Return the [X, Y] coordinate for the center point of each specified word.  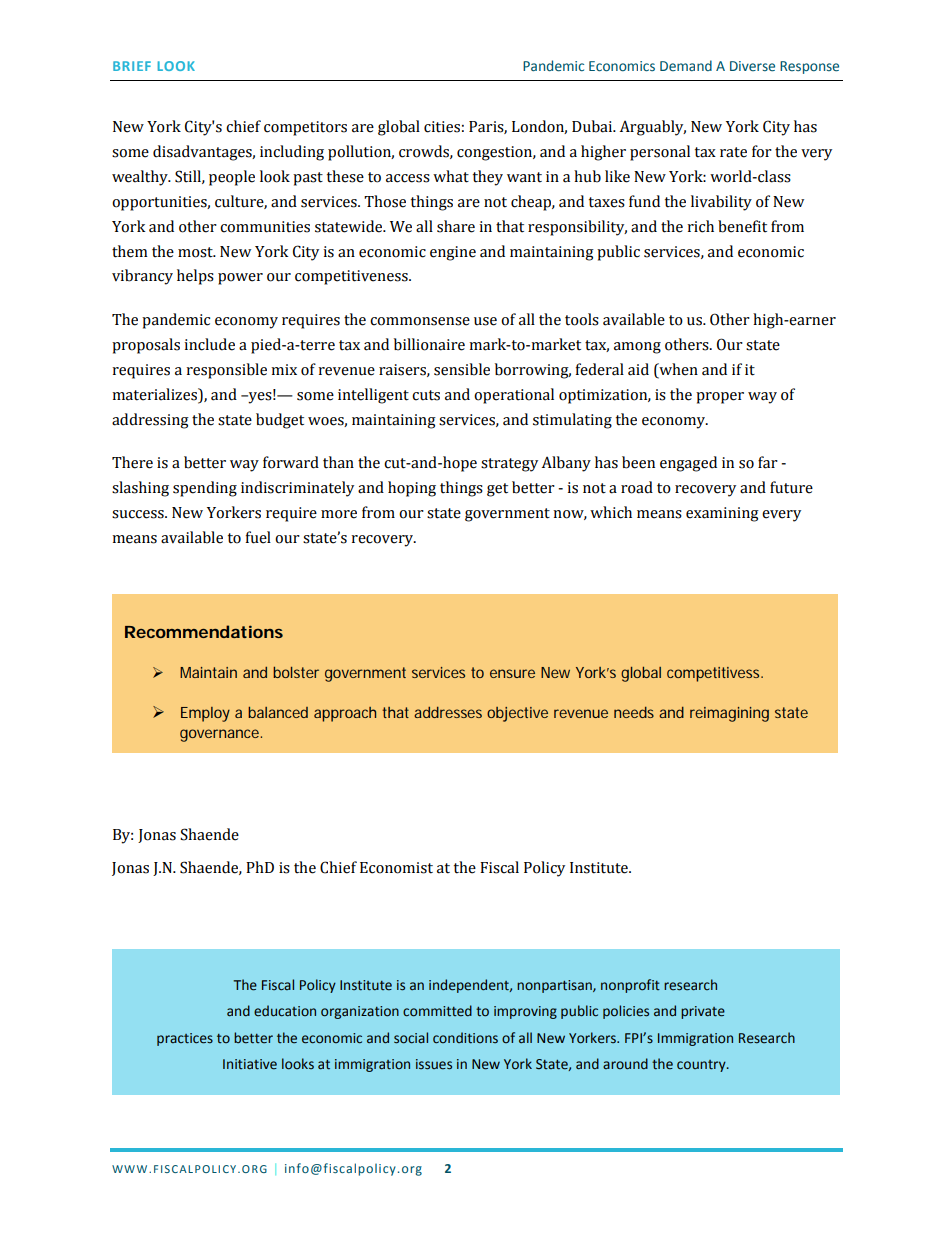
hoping [412, 489]
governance [221, 735]
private [703, 1012]
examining [722, 514]
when [677, 369]
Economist [396, 868]
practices [185, 1039]
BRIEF [132, 66]
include [209, 344]
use [485, 321]
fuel [258, 537]
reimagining [729, 714]
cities [442, 127]
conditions [465, 1038]
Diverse [752, 66]
